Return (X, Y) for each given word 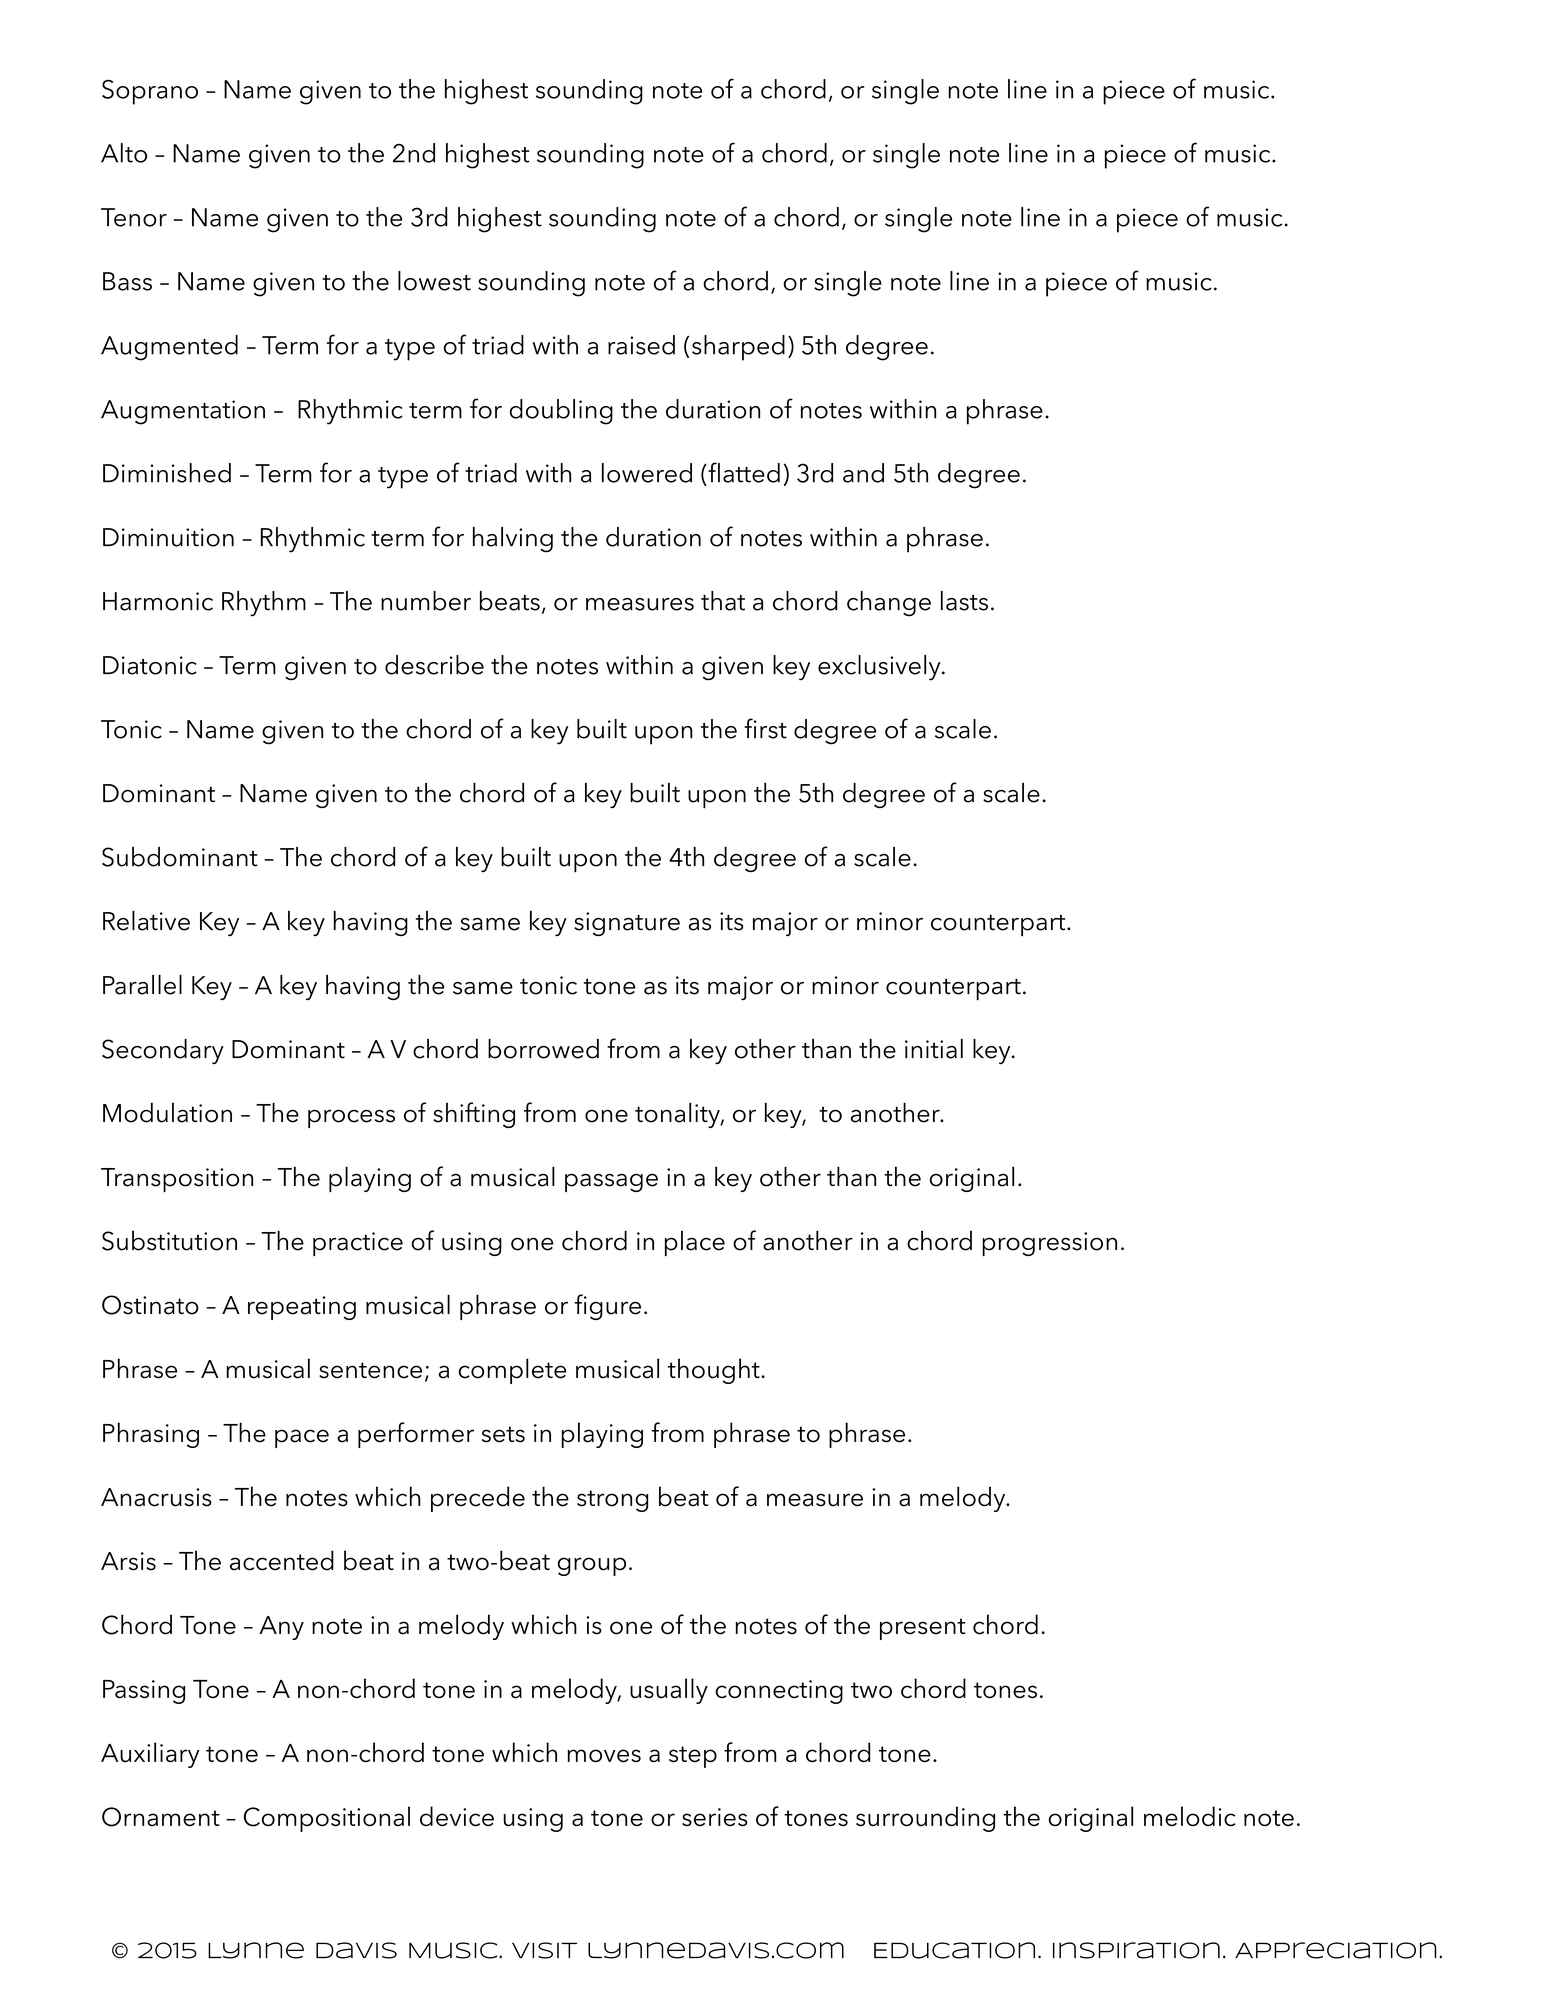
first (765, 728)
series (715, 1817)
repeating (302, 1308)
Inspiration (1136, 1950)
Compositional (327, 1819)
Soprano (150, 92)
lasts (964, 601)
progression (1049, 1244)
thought (715, 1371)
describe (434, 665)
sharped (738, 348)
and (863, 473)
